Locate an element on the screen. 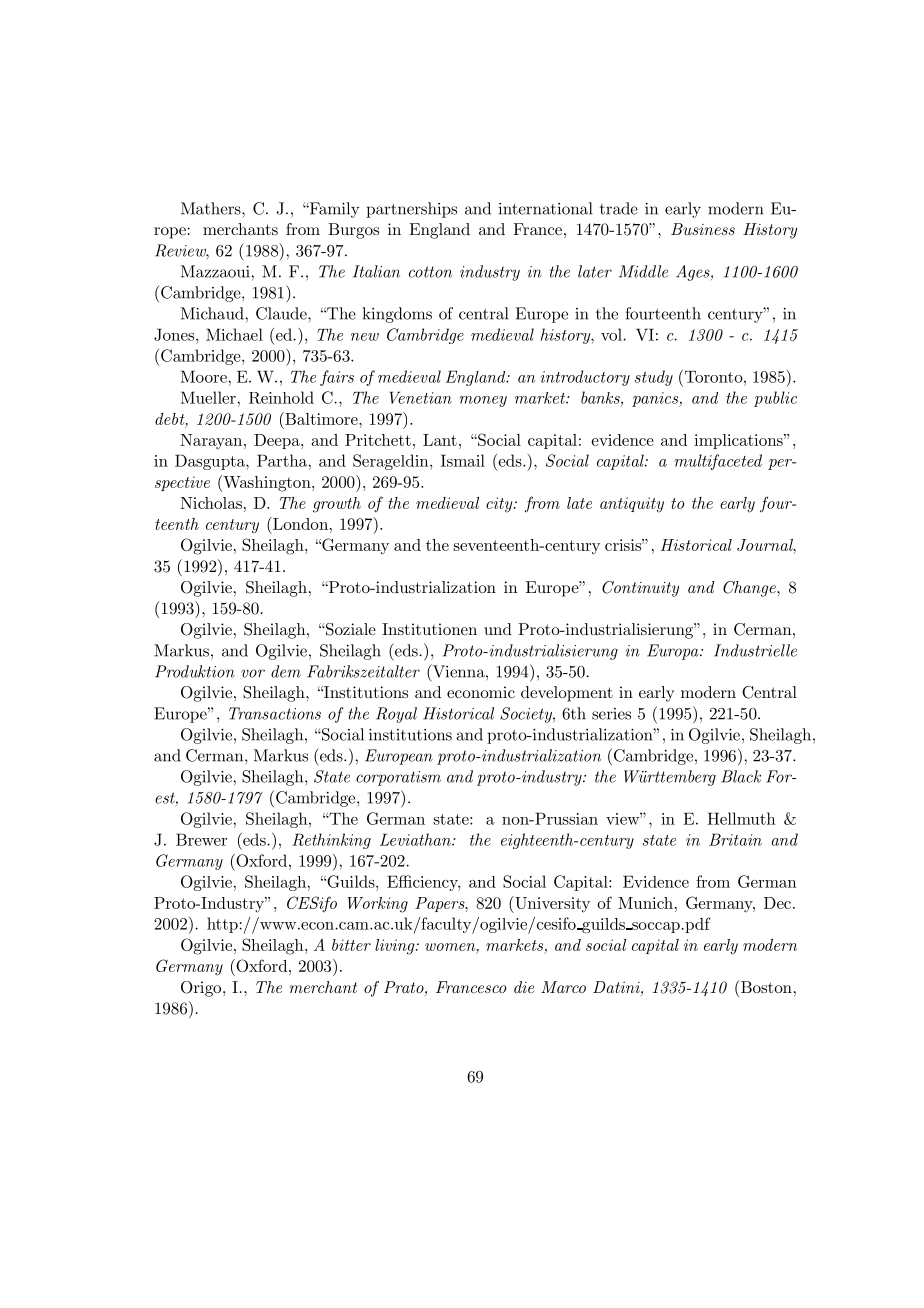 This screenshot has height=1308, width=924. Origo is located at coordinates (202, 989).
